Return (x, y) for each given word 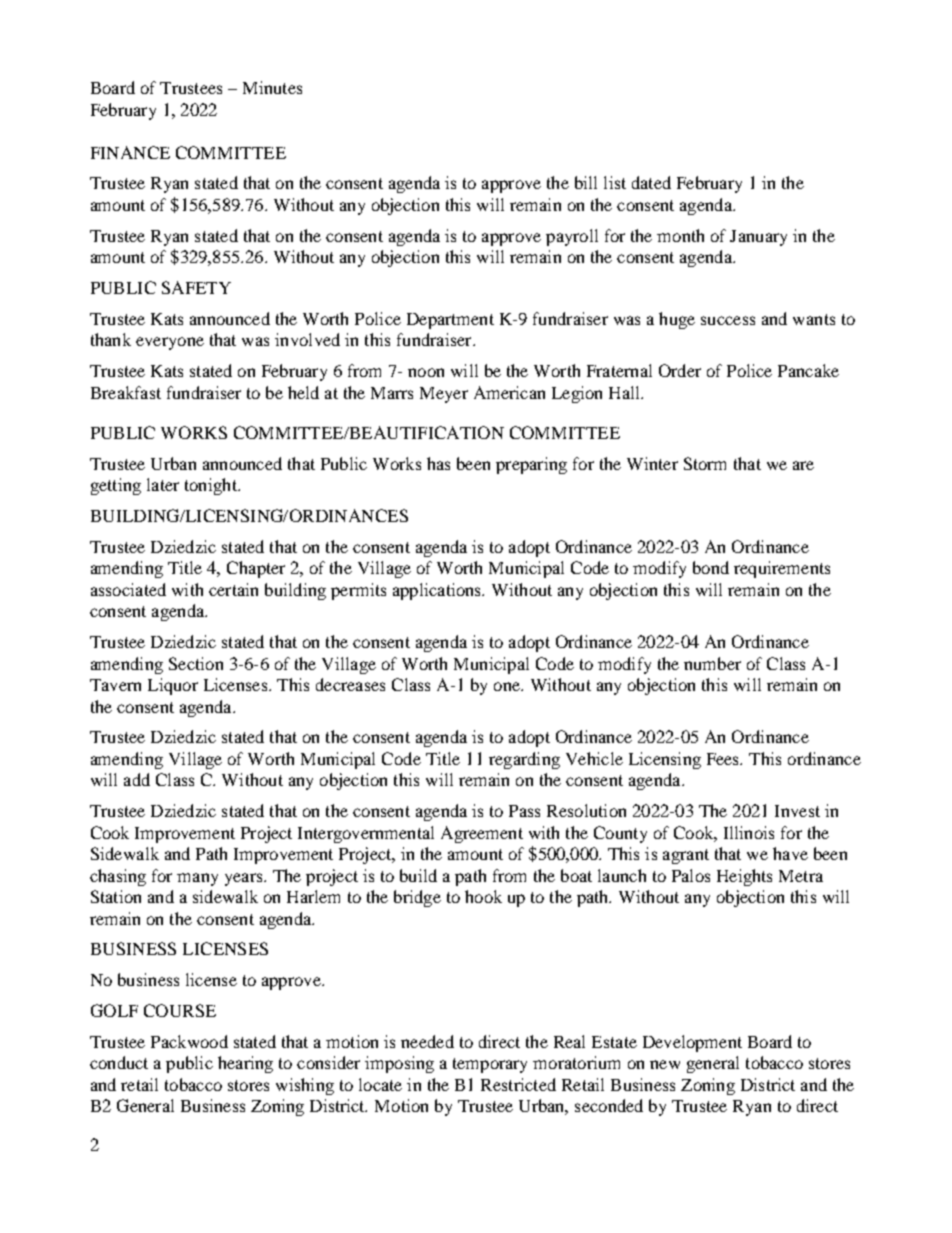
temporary (490, 1065)
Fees (724, 759)
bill (586, 182)
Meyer (444, 395)
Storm (705, 463)
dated (651, 182)
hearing (245, 1064)
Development (692, 1043)
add (137, 779)
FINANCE (130, 152)
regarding (524, 760)
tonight (212, 486)
